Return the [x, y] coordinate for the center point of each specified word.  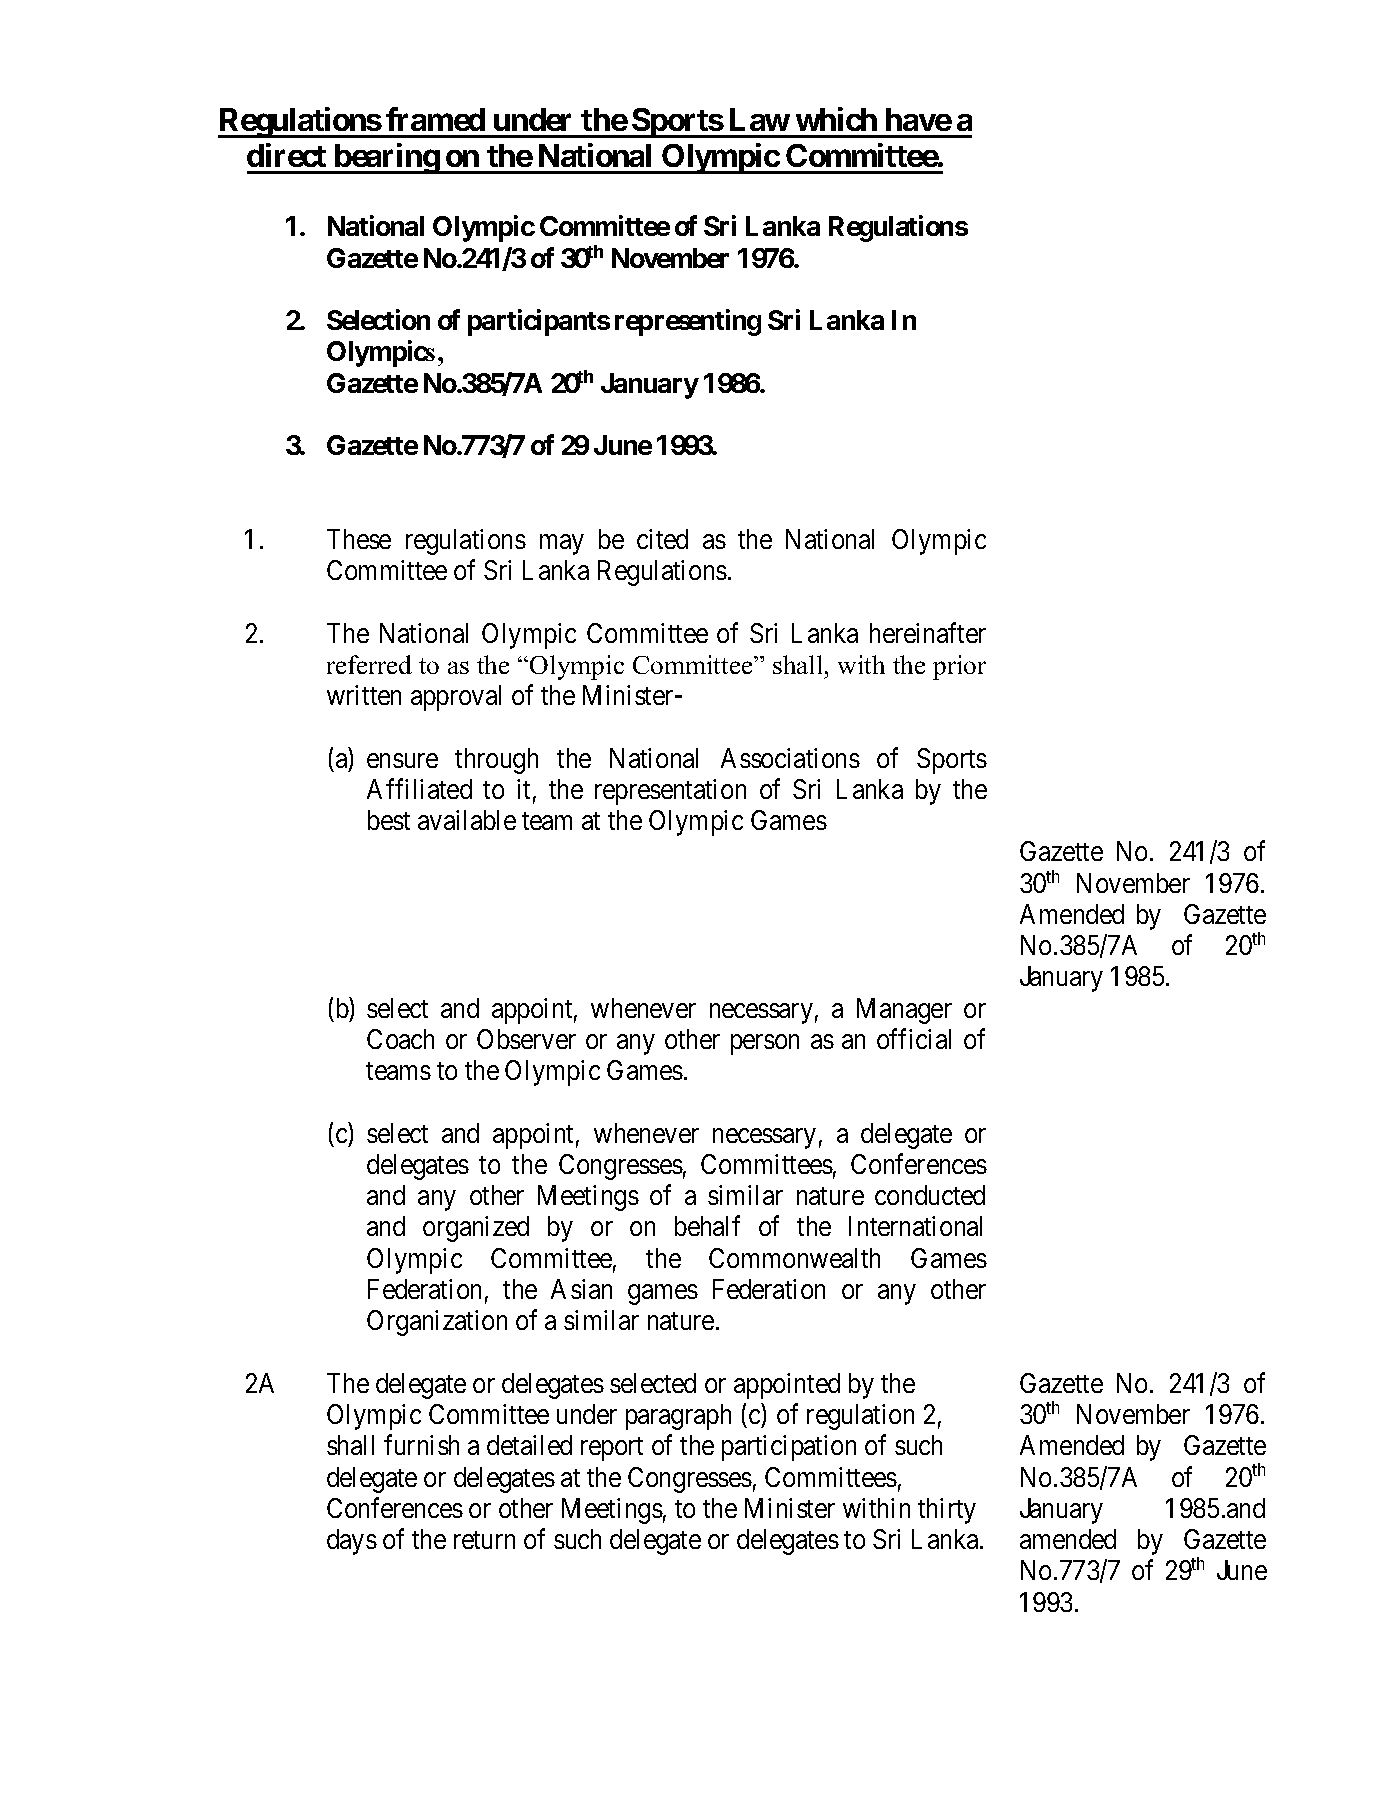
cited [662, 539]
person [765, 1044]
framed [435, 119]
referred [369, 664]
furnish [421, 1445]
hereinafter [928, 632]
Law [760, 119]
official [914, 1038]
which [836, 119]
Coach [400, 1039]
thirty [947, 1511]
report [612, 1449]
